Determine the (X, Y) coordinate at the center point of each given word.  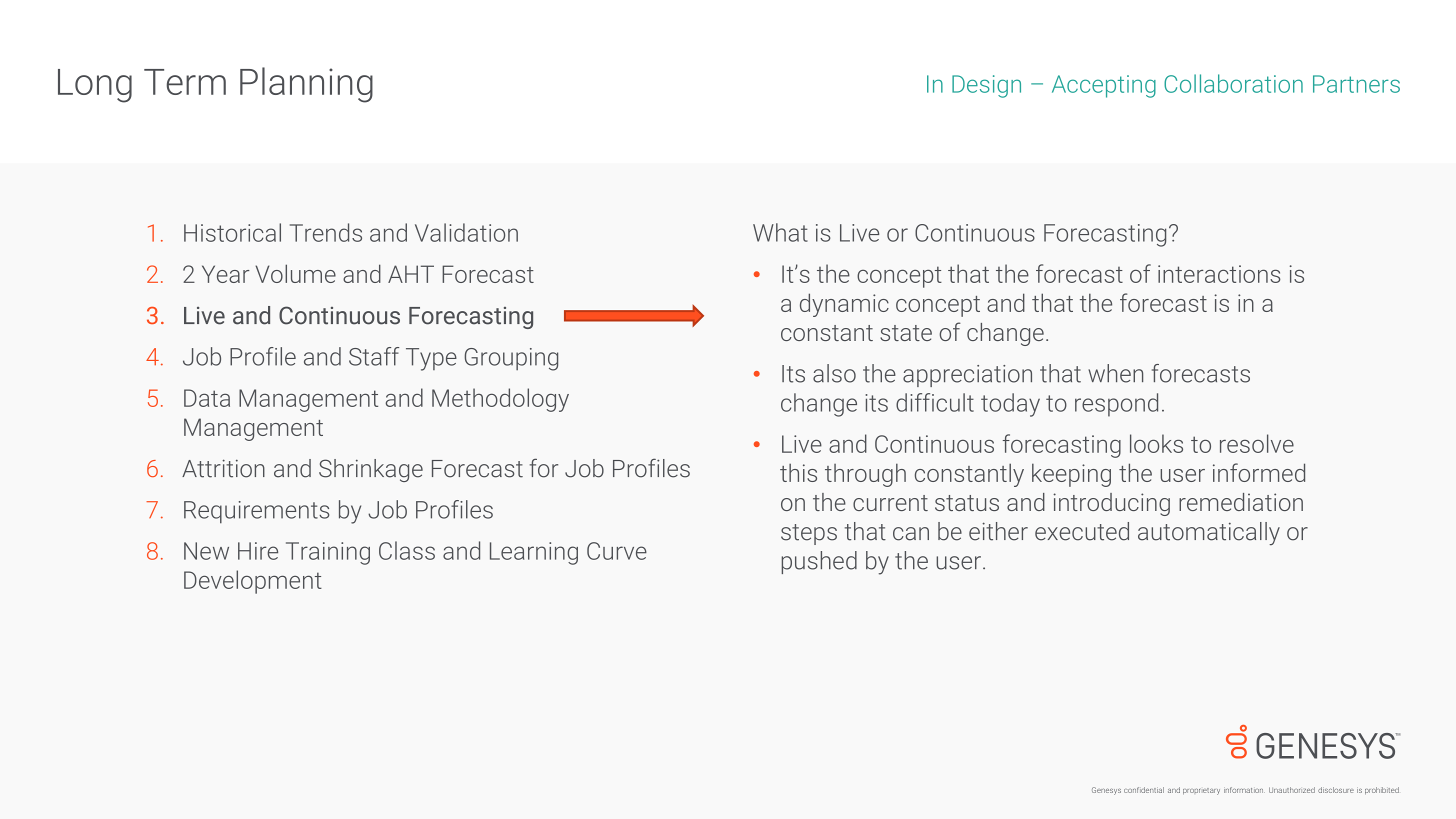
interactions (1219, 274)
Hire (258, 551)
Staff (374, 356)
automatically (1209, 533)
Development (253, 582)
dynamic (844, 305)
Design (986, 86)
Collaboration (1233, 83)
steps (809, 534)
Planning (306, 85)
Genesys (1106, 791)
